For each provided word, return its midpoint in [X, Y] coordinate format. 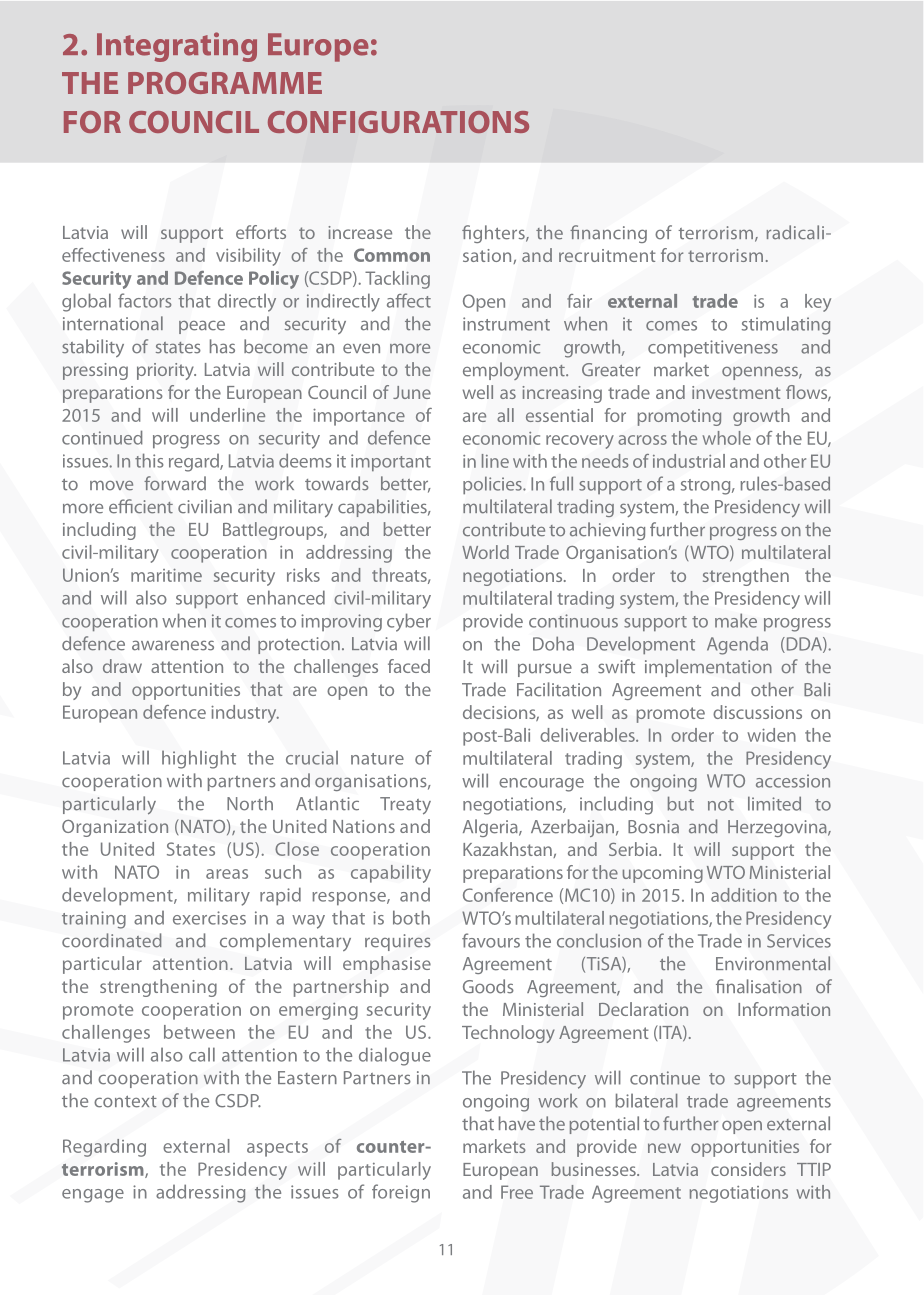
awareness [173, 645]
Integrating [177, 47]
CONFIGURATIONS [398, 122]
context [125, 1102]
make [736, 620]
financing [608, 234]
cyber [409, 622]
